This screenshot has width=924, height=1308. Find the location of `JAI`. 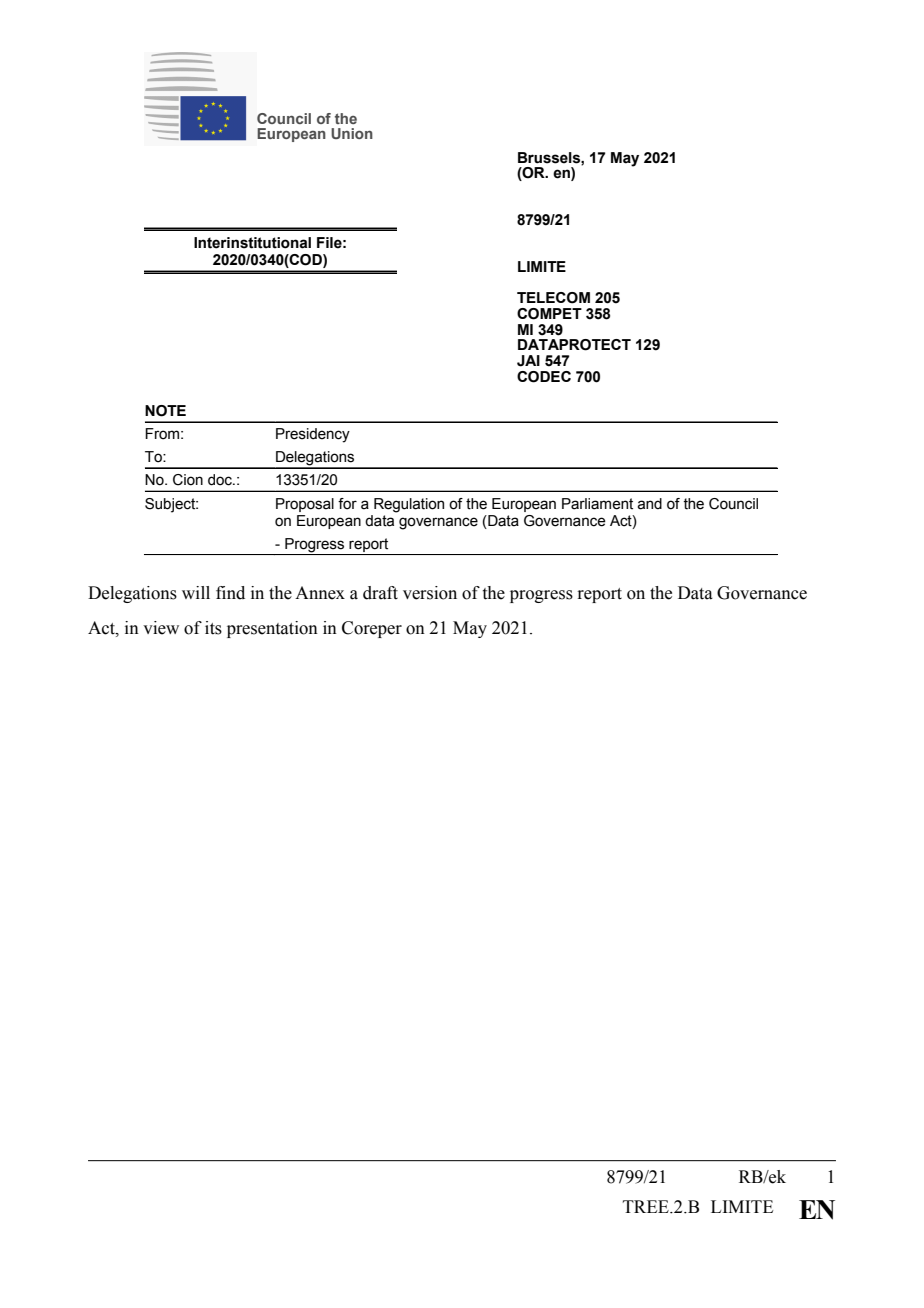

JAI is located at coordinates (528, 361).
